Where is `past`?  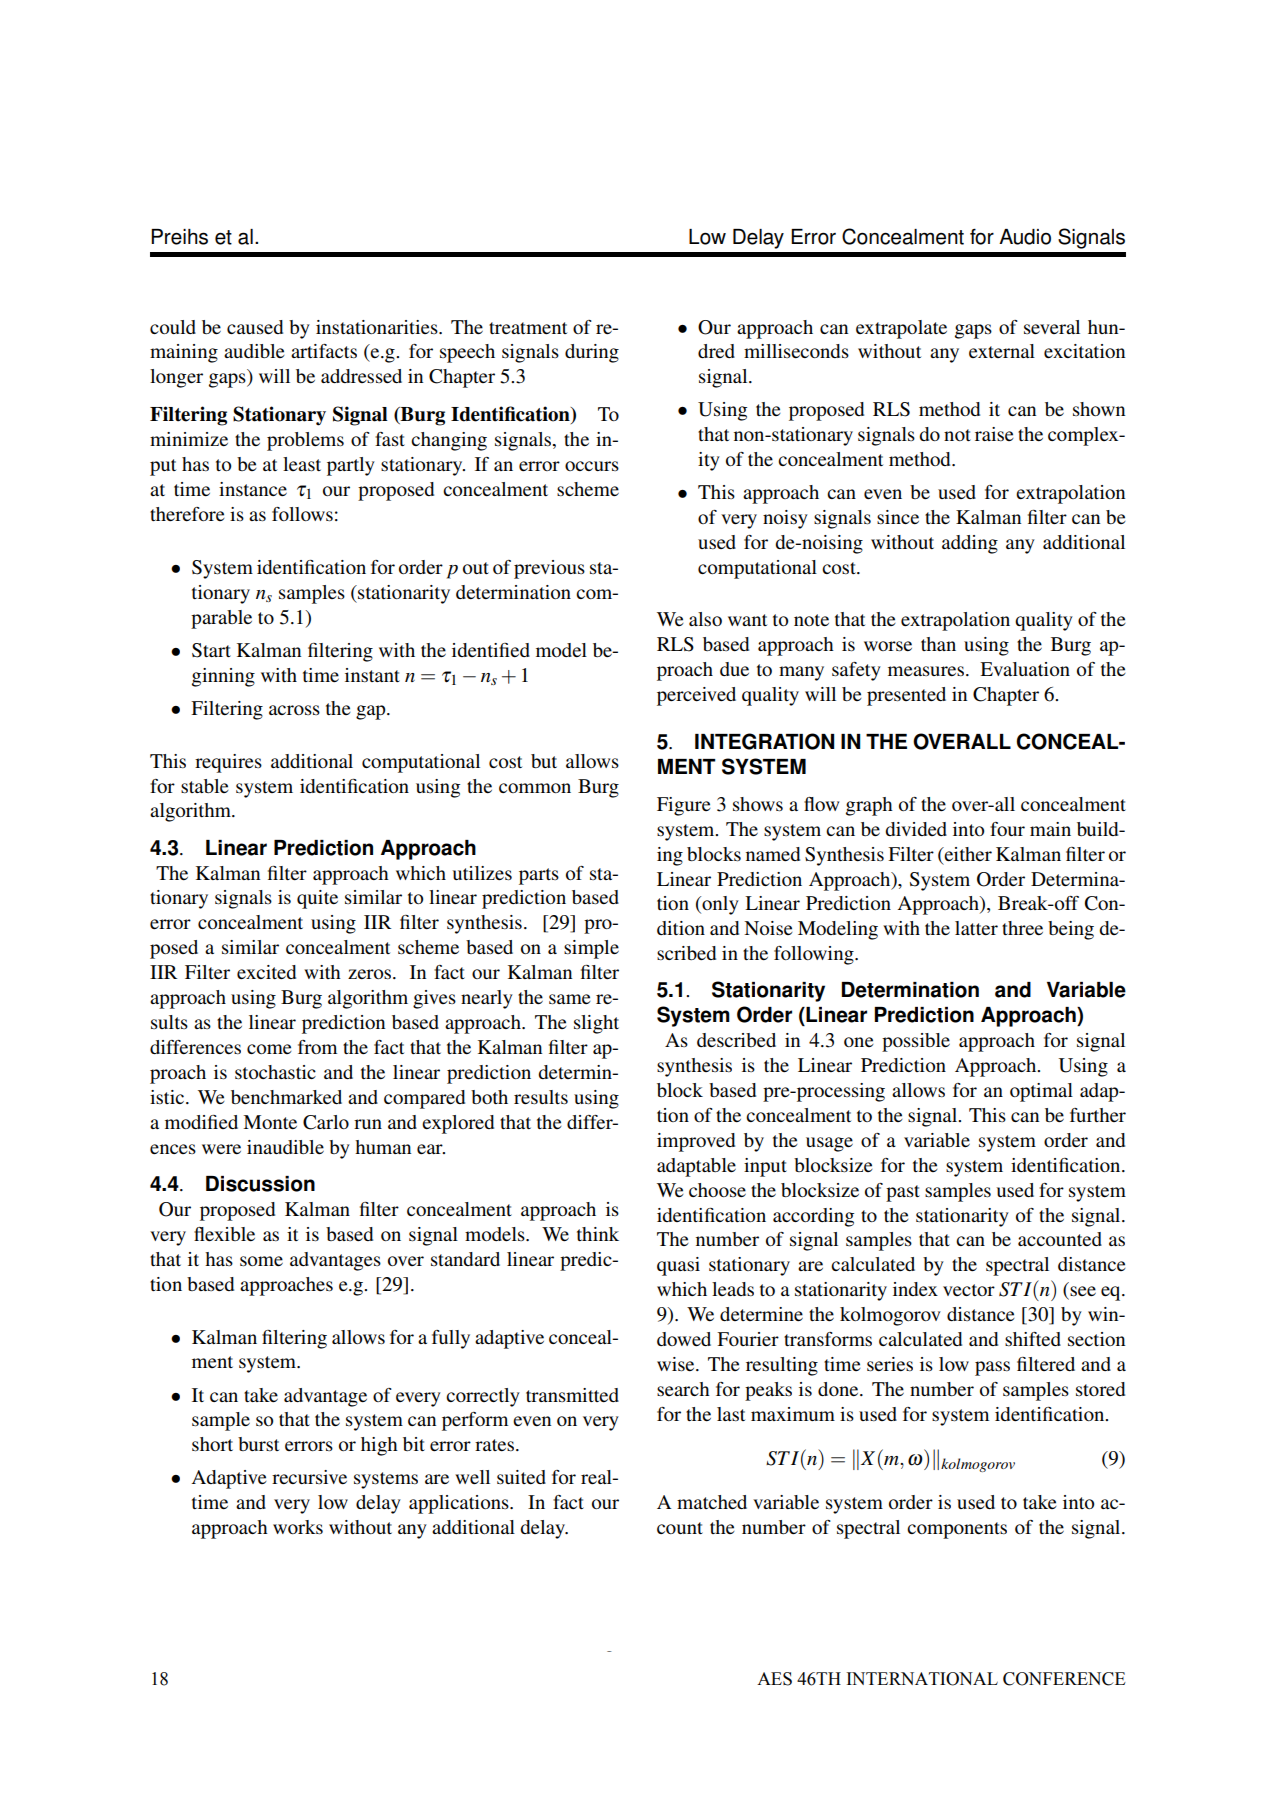
past is located at coordinates (903, 1193).
